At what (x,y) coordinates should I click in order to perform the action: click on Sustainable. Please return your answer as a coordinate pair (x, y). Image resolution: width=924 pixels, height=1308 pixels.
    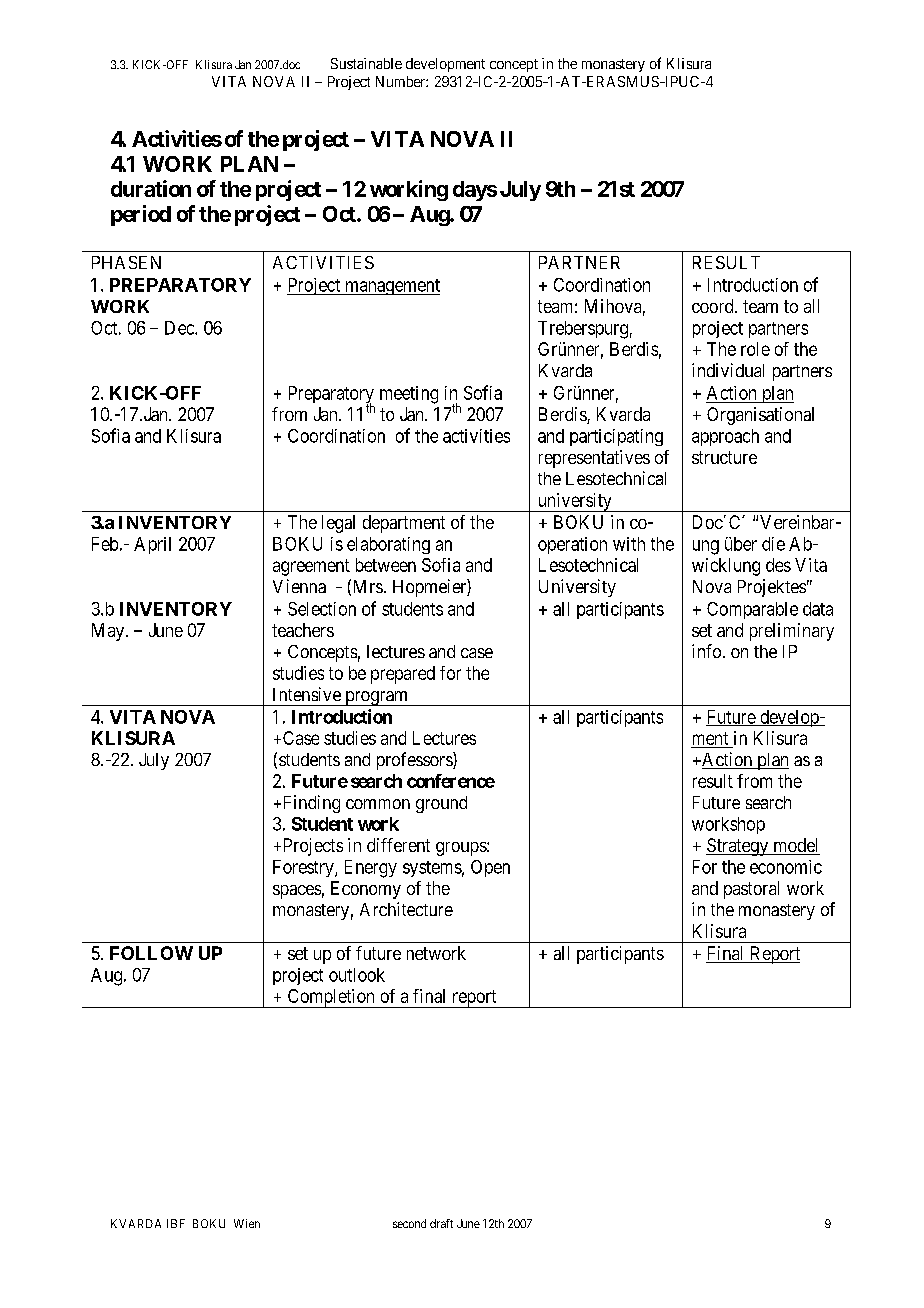
    Looking at the image, I should click on (366, 63).
